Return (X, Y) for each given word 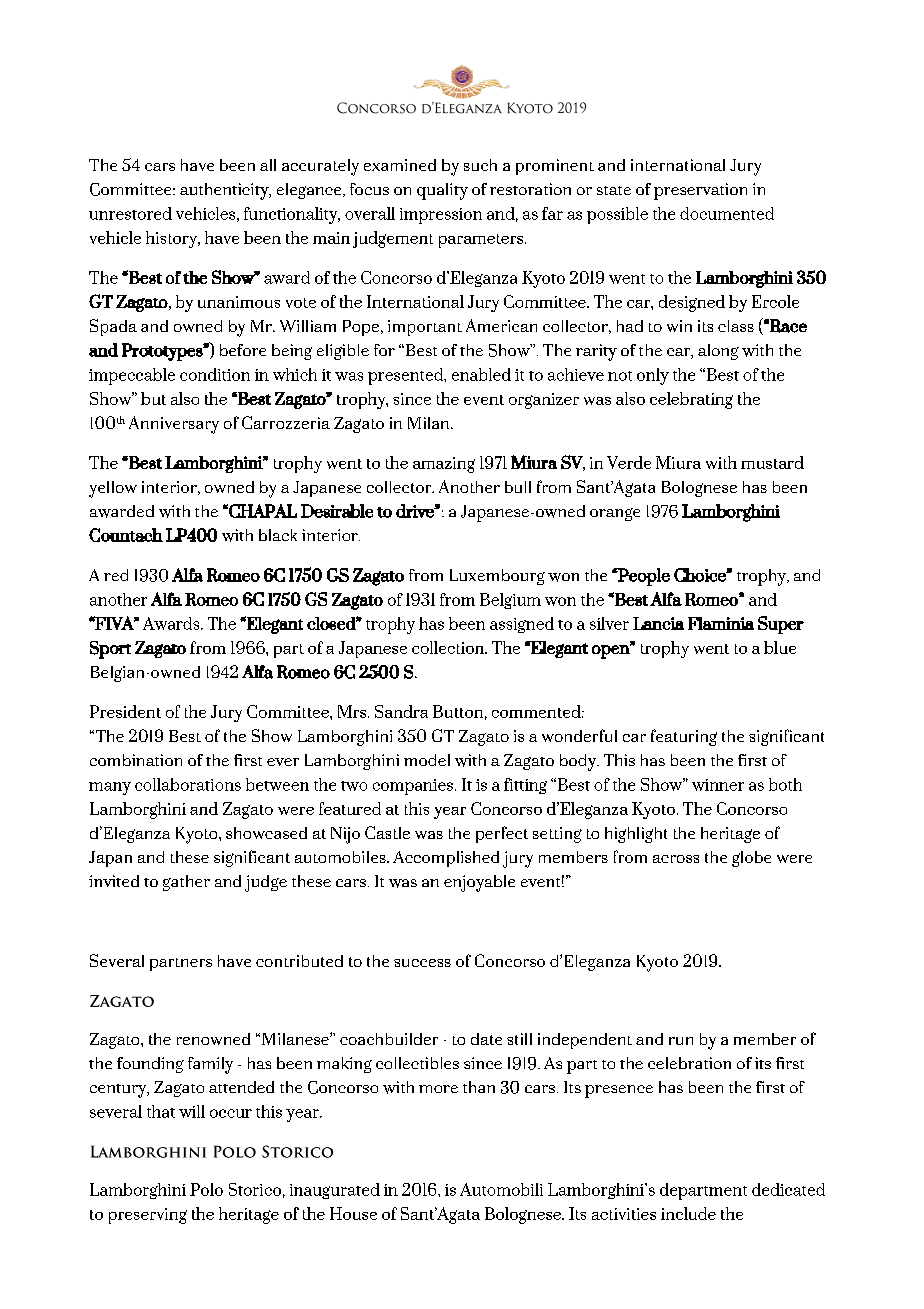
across (676, 859)
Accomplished (446, 859)
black (278, 535)
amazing (444, 465)
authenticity (225, 191)
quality (442, 191)
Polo (206, 1189)
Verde (629, 462)
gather (186, 883)
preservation (700, 191)
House (353, 1213)
